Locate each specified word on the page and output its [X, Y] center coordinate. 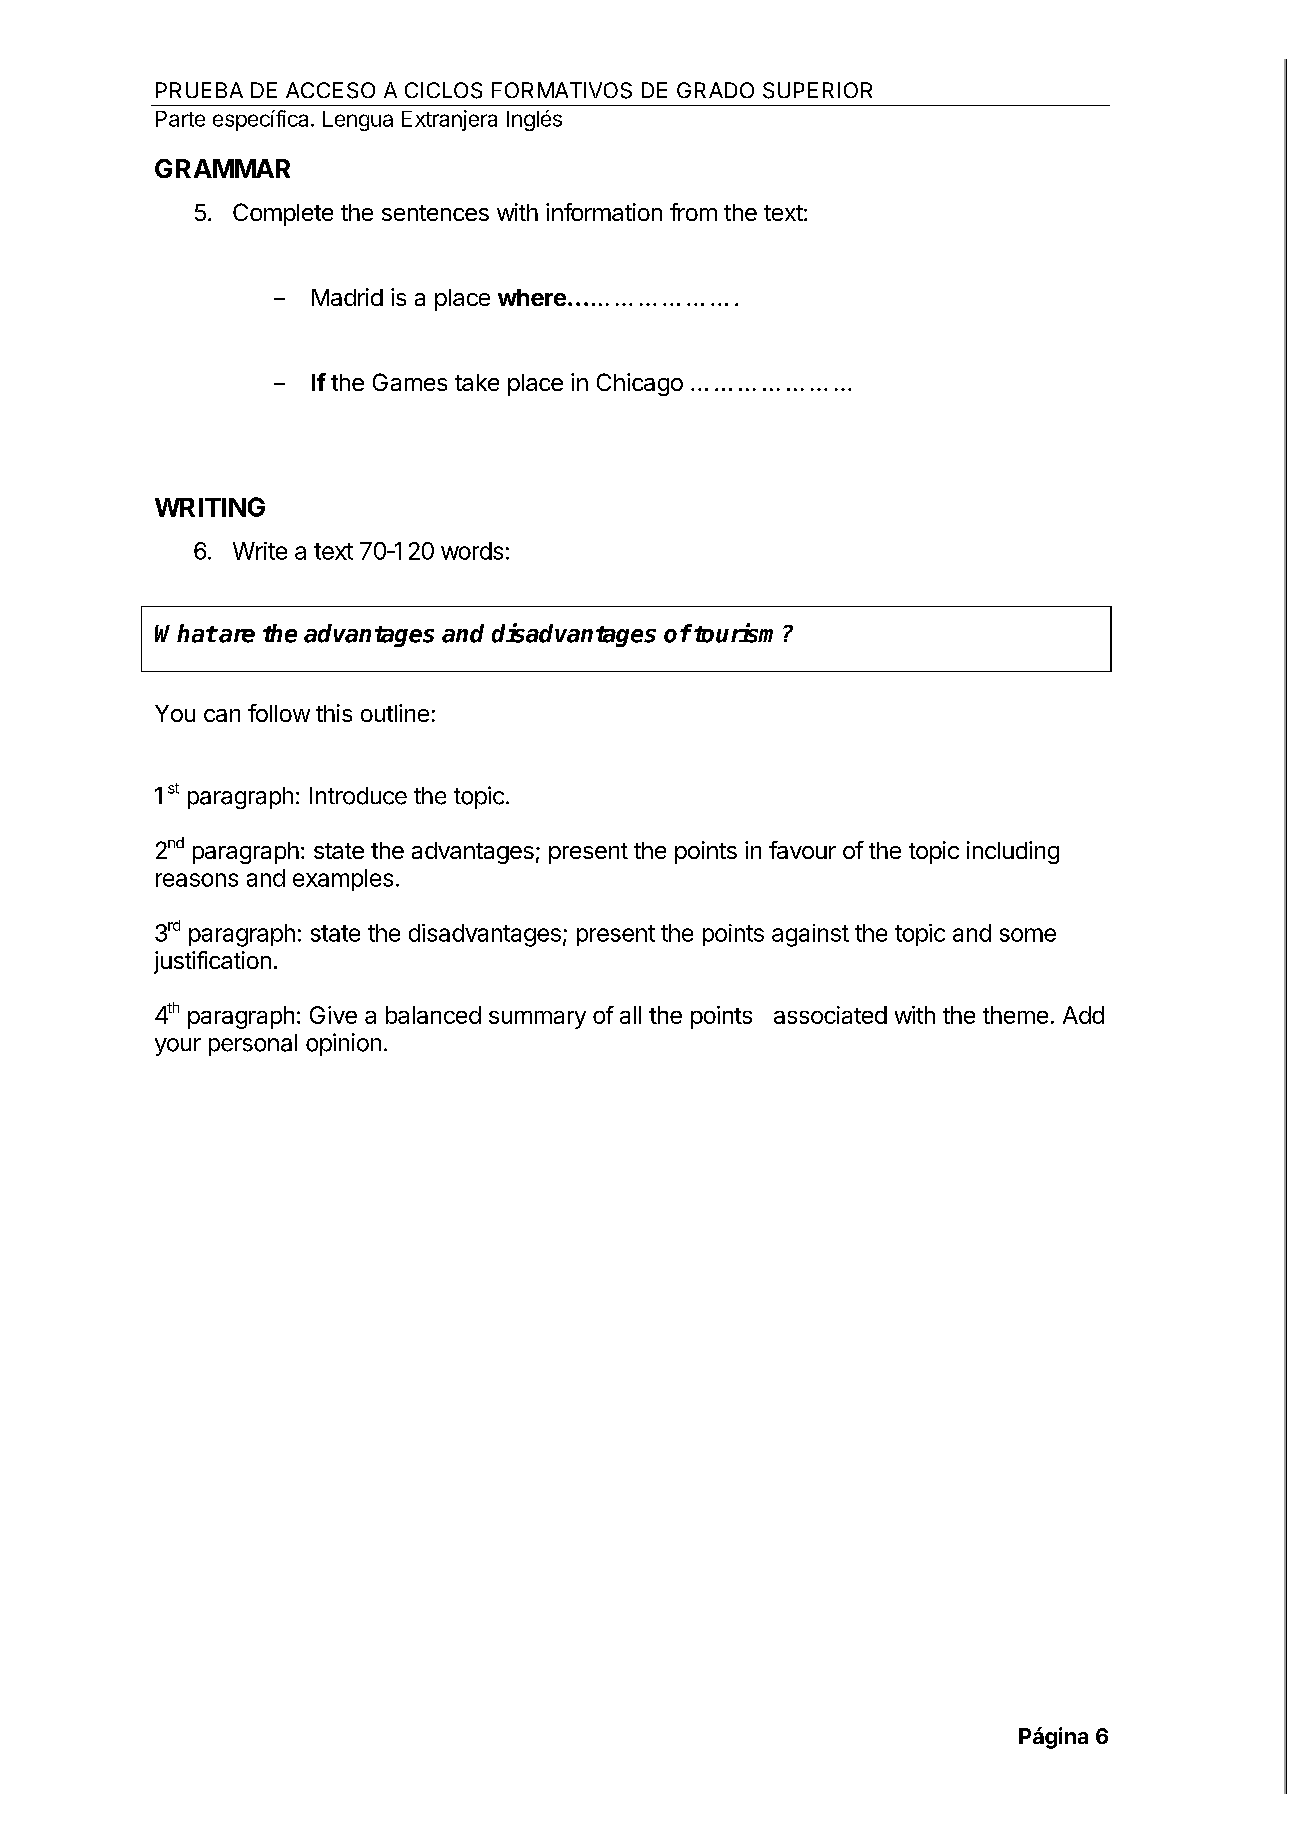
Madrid [347, 297]
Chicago [640, 384]
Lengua [358, 121]
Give [333, 1015]
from [693, 212]
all [630, 1015]
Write [260, 551]
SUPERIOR [817, 90]
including [1013, 852]
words [472, 551]
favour [802, 850]
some [1028, 935]
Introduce [358, 796]
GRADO [715, 90]
